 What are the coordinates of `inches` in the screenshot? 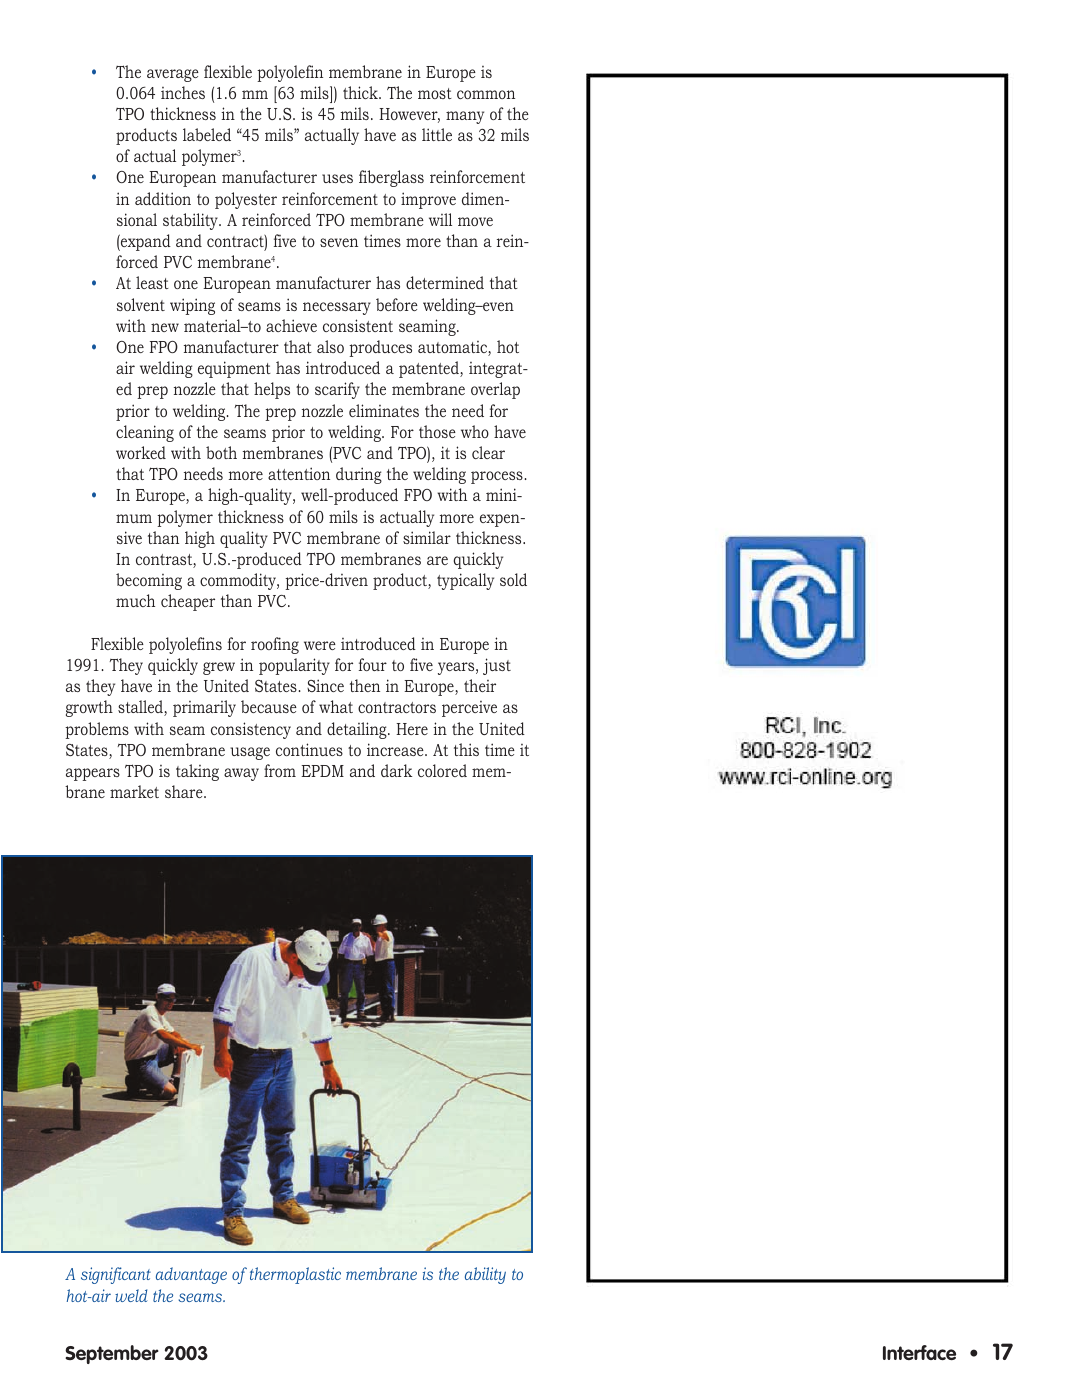 It's located at (183, 92).
